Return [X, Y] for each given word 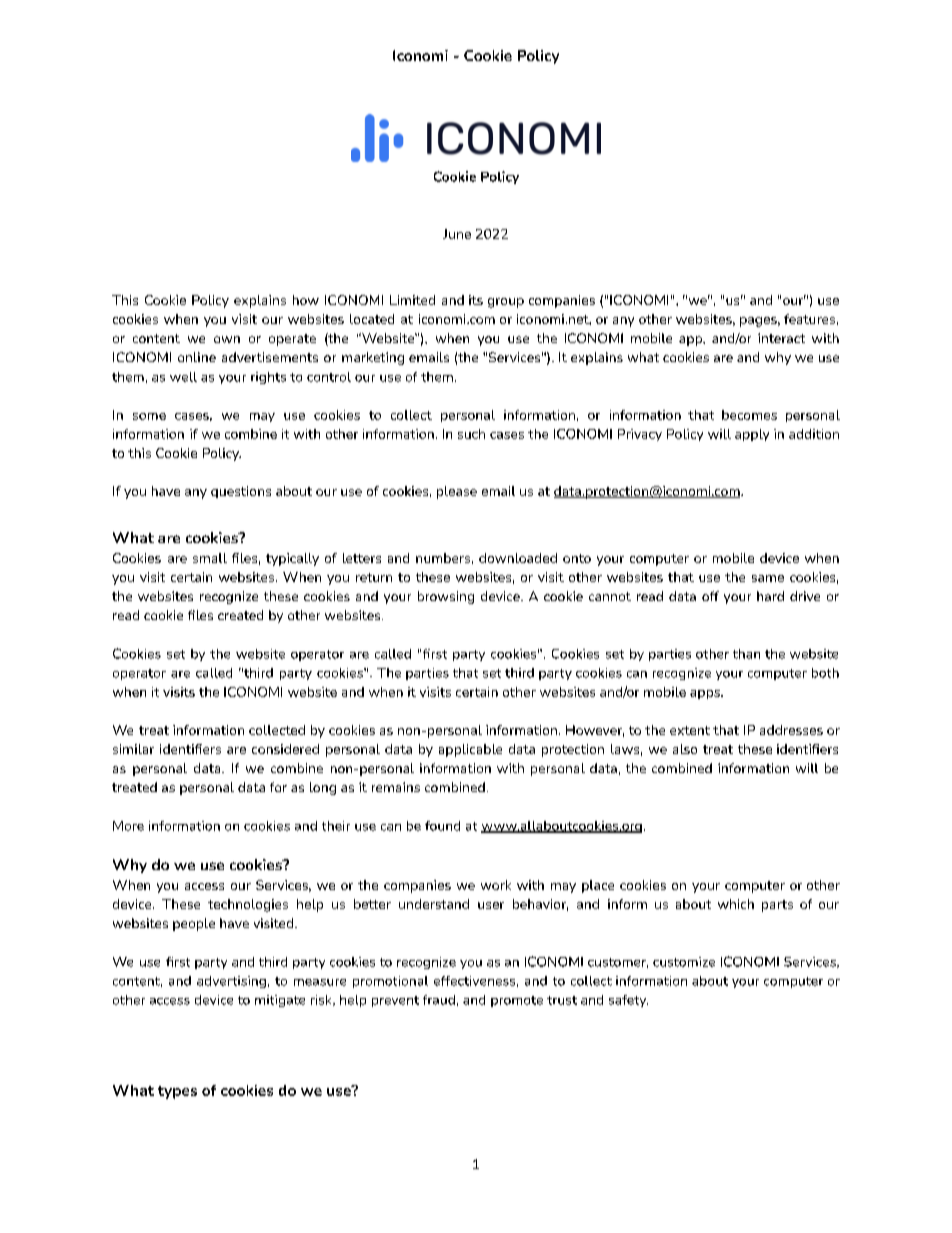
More [128, 826]
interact [781, 338]
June [457, 234]
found [442, 826]
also [685, 749]
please [457, 492]
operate [292, 340]
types [177, 1092]
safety [628, 1001]
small [210, 558]
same [768, 578]
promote [517, 1001]
